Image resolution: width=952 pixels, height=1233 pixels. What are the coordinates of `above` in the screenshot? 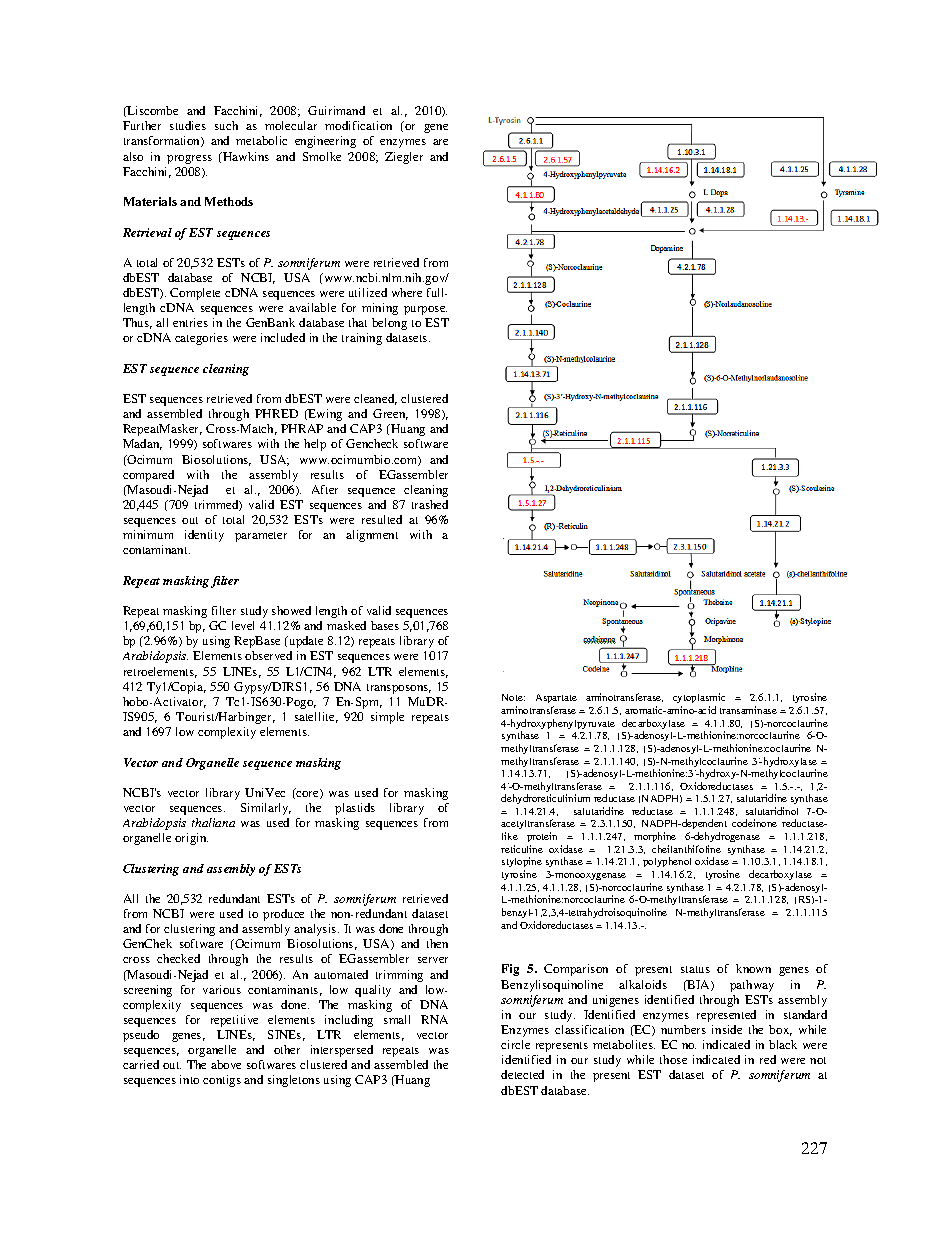 It's located at (226, 1064).
